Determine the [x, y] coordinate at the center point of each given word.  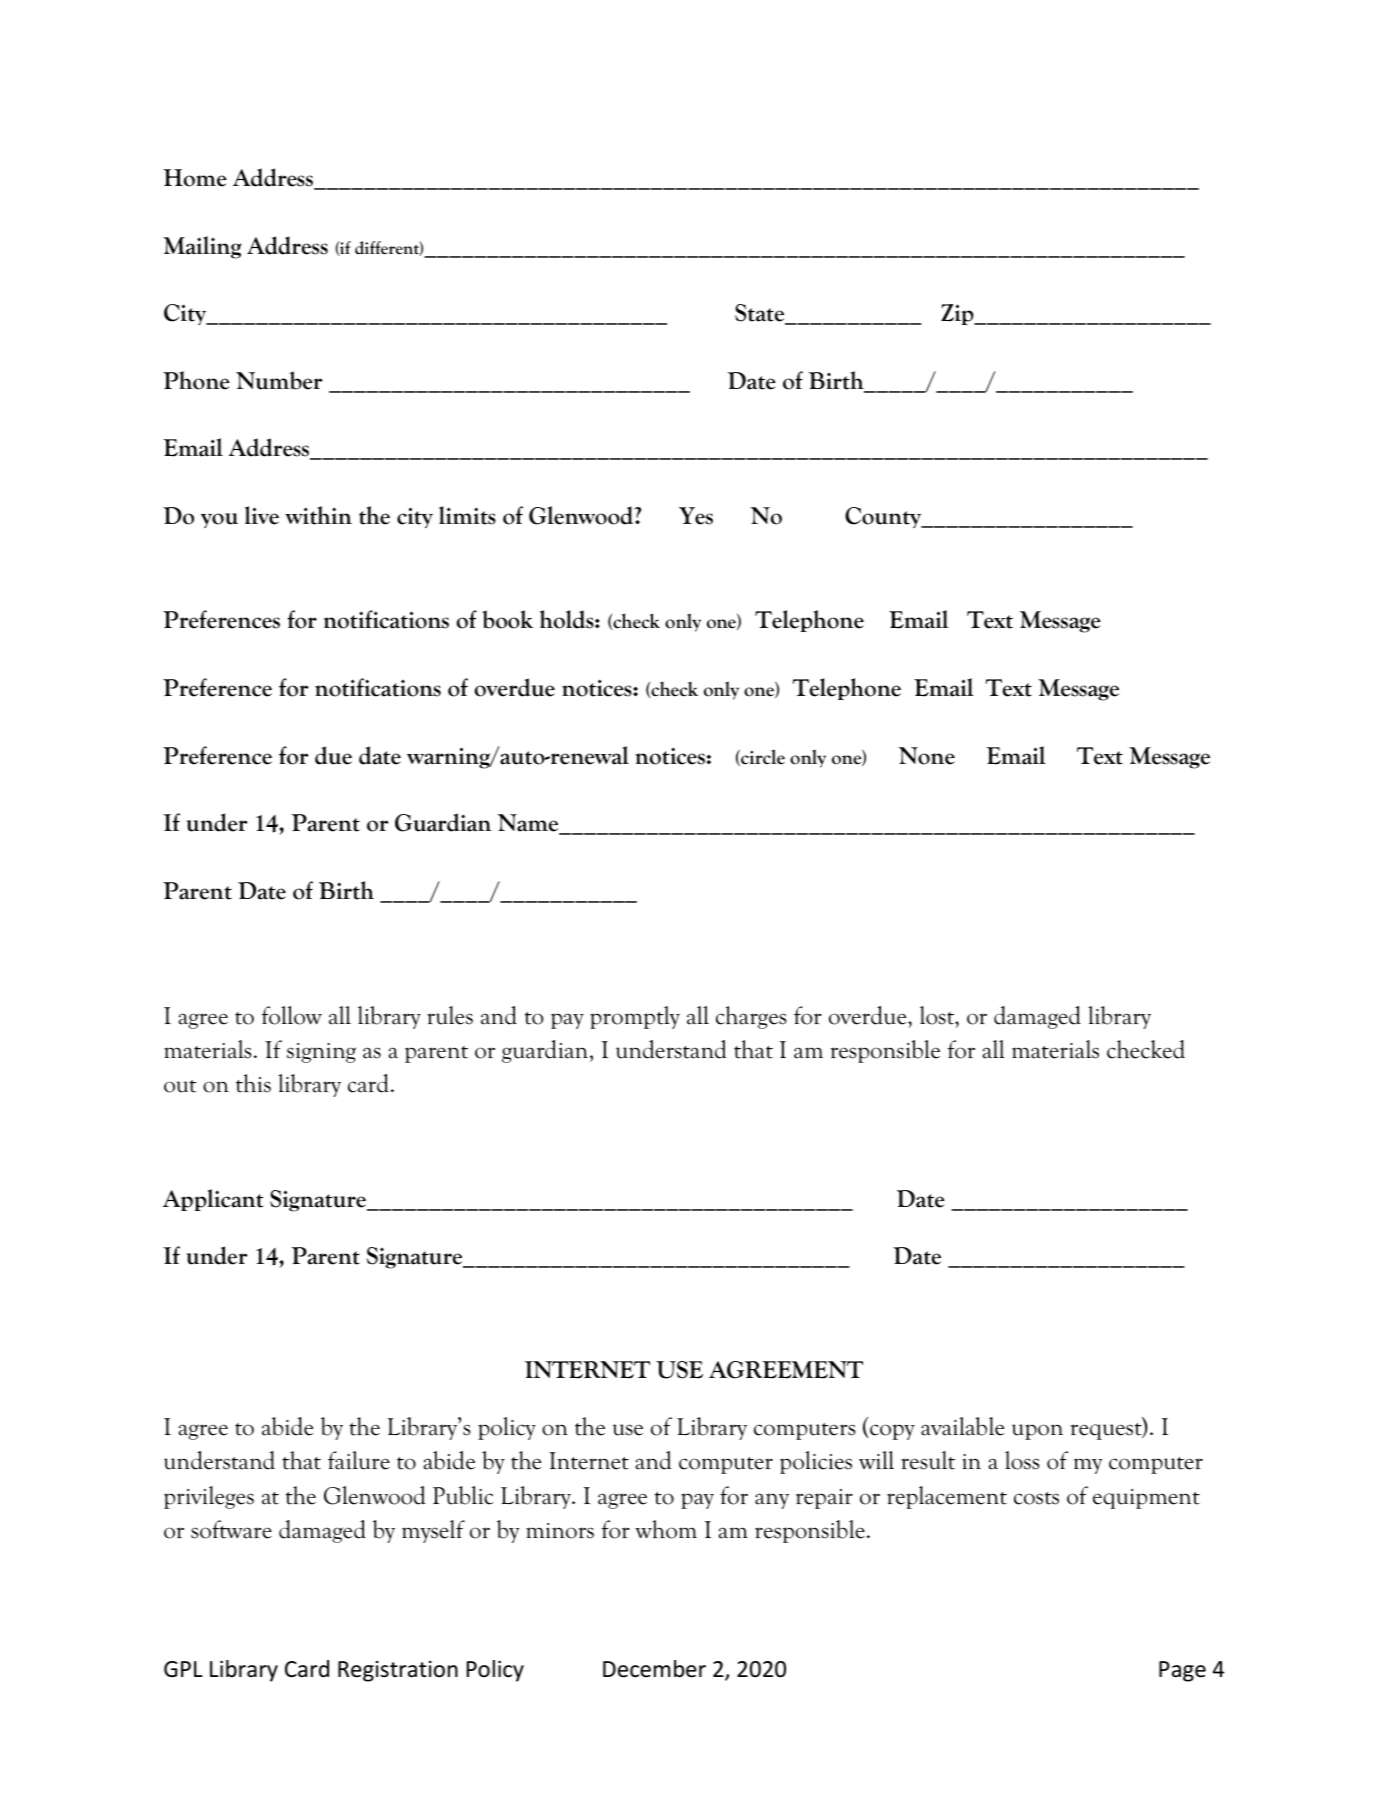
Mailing [202, 247]
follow [292, 1015]
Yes [696, 516]
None [926, 756]
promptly [635, 1017]
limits [467, 515]
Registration [398, 1671]
